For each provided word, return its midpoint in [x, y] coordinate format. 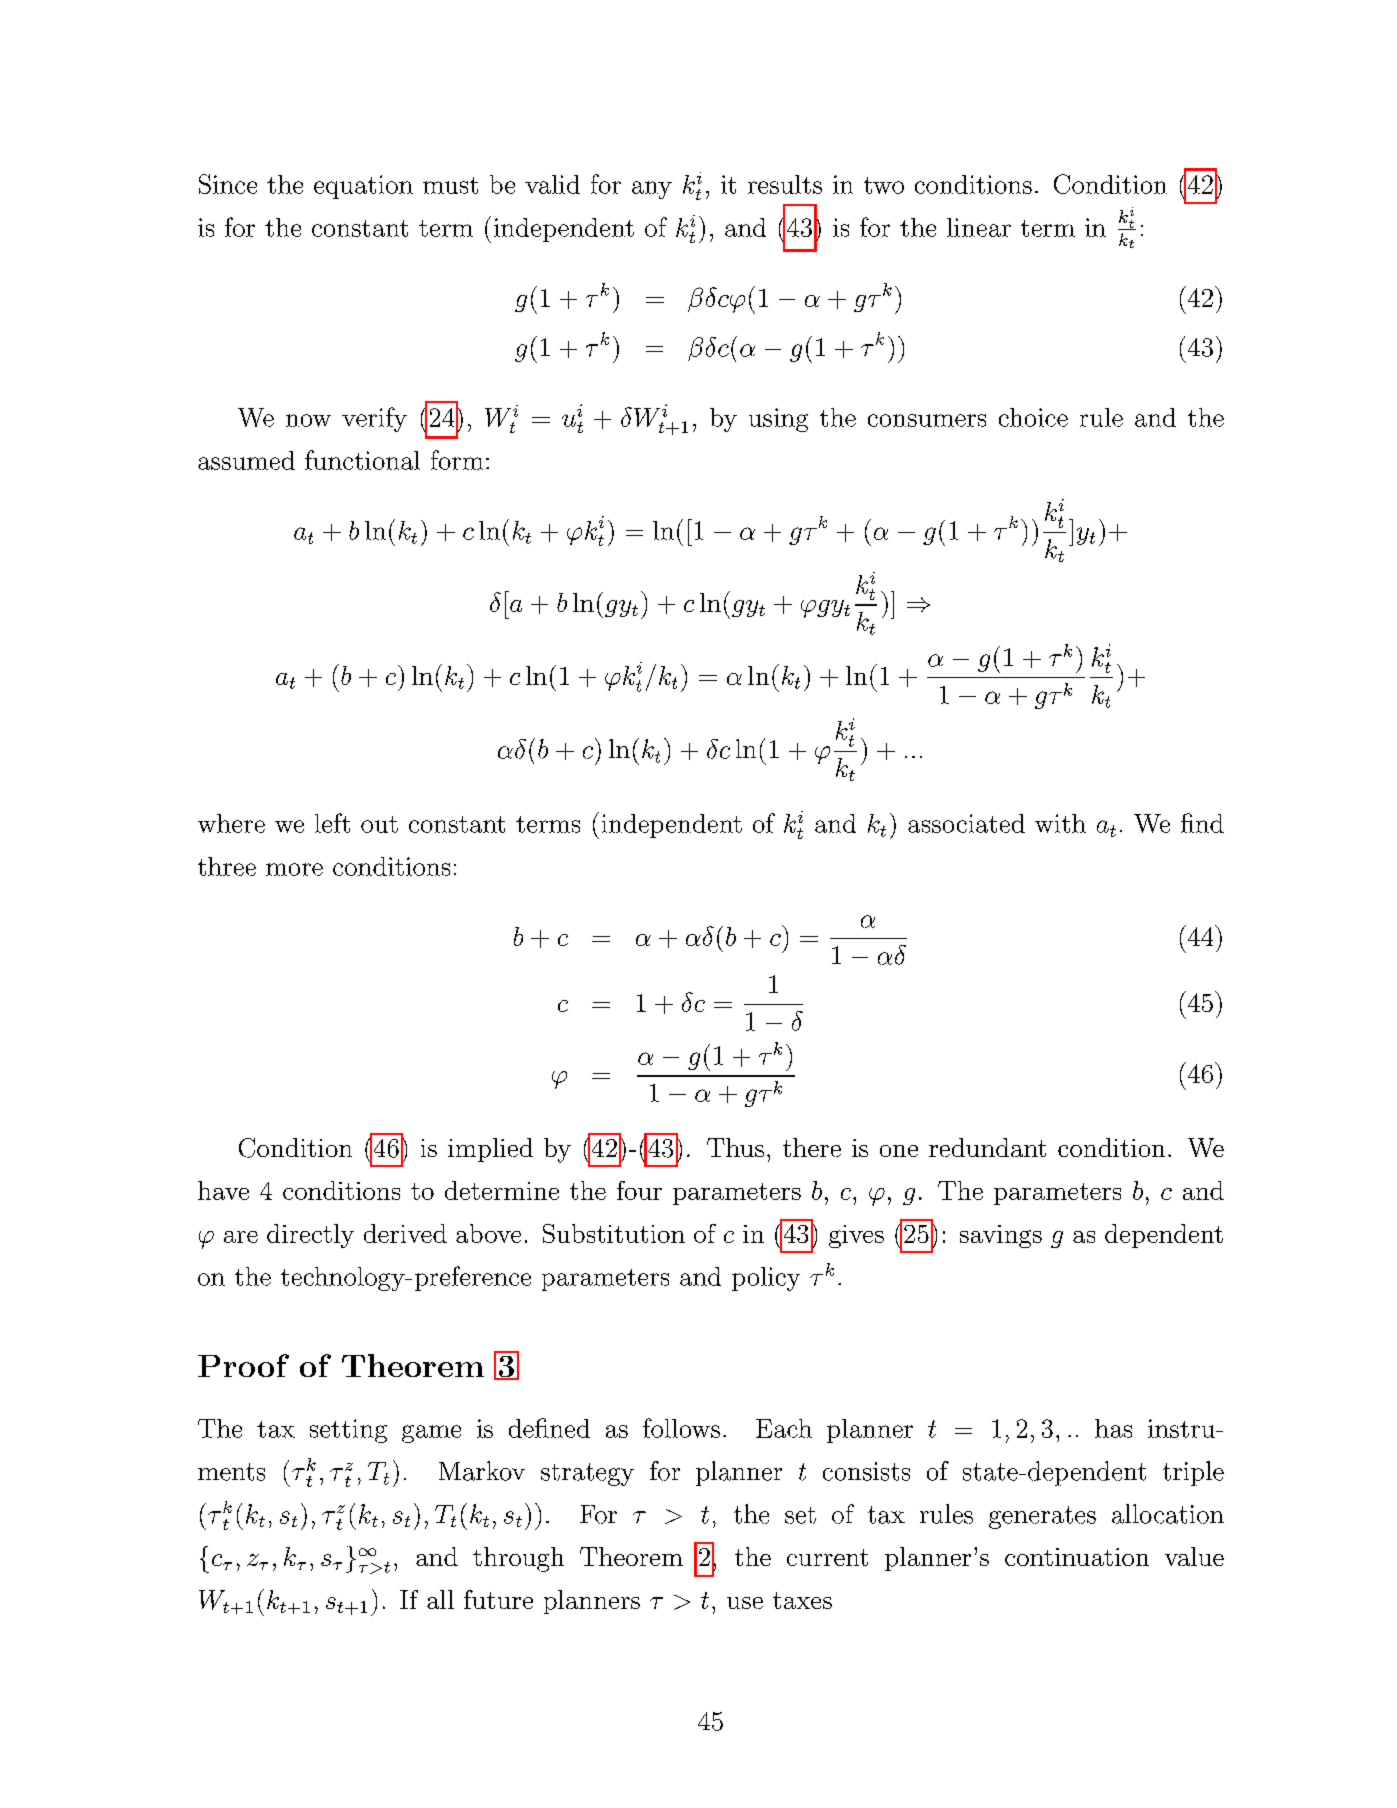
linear [979, 227]
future [498, 1599]
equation [363, 187]
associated [966, 823]
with [1060, 823]
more [294, 869]
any [652, 190]
